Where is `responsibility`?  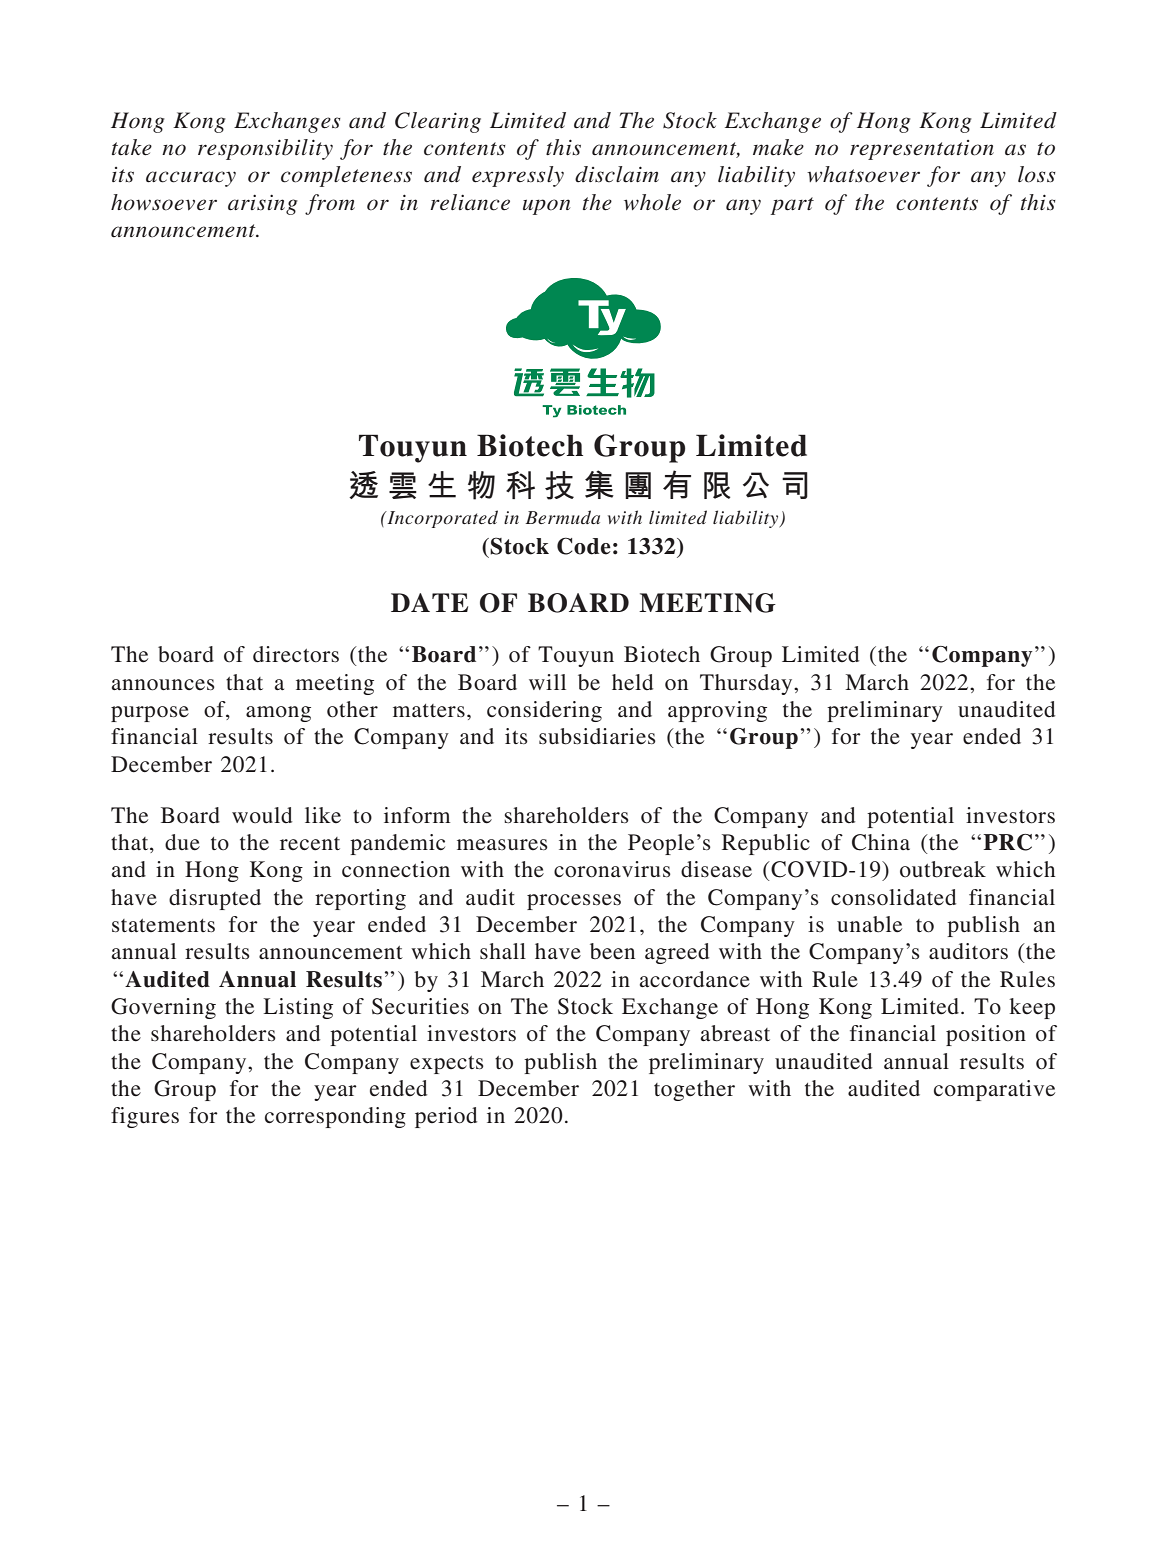 responsibility is located at coordinates (265, 149).
